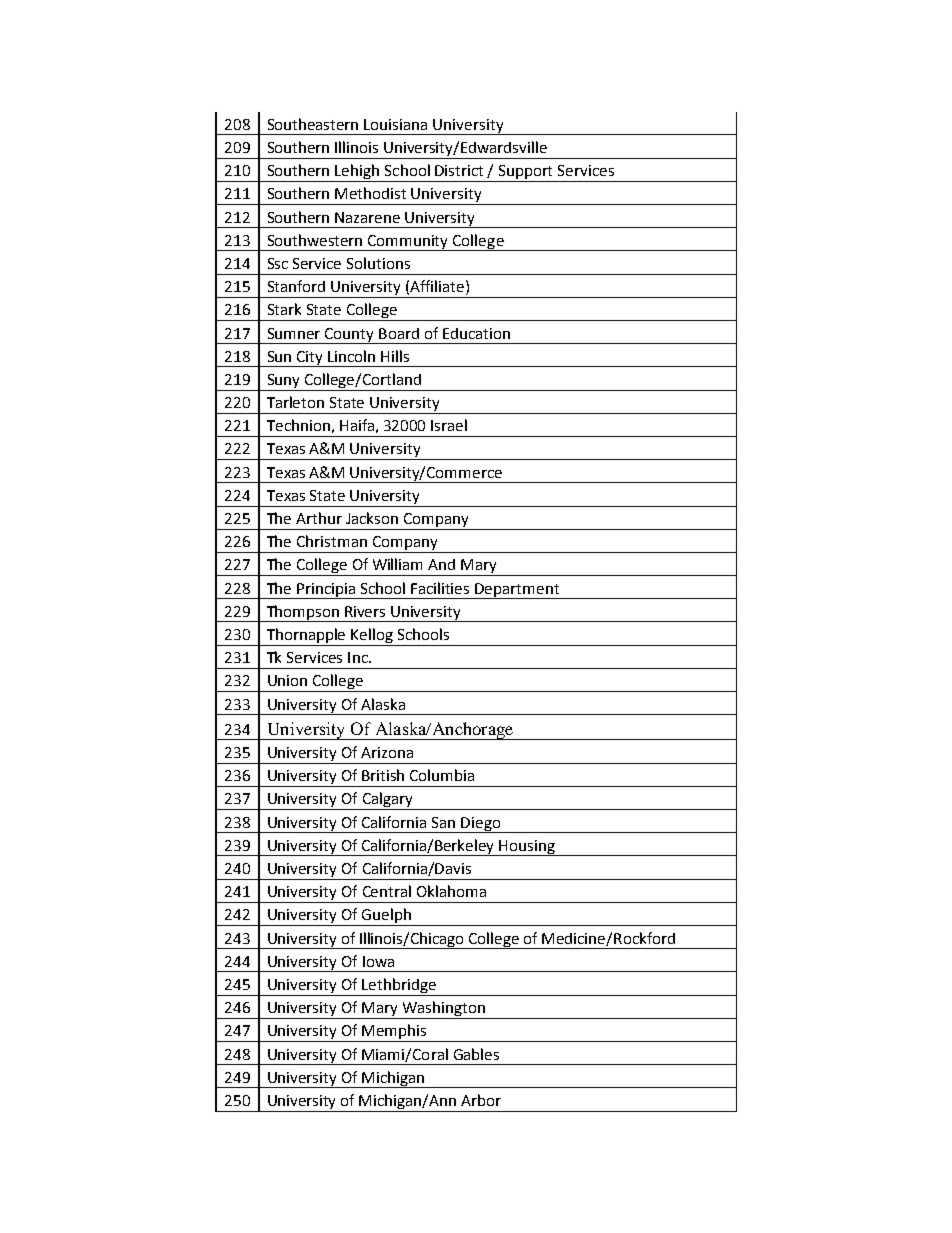 The image size is (952, 1233). What do you see at coordinates (397, 564) in the image?
I see `William` at bounding box center [397, 564].
